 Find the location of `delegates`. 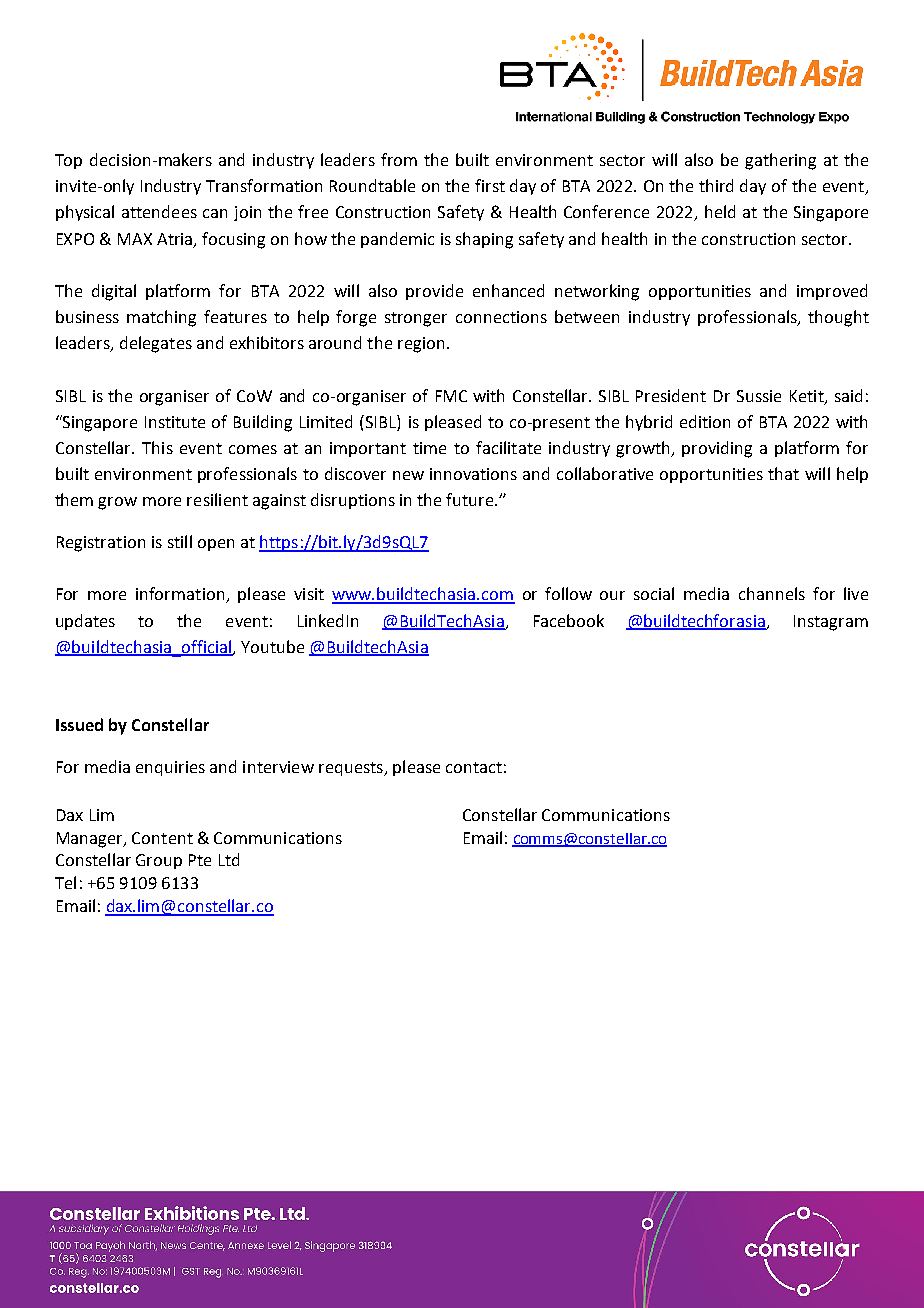

delegates is located at coordinates (156, 344).
